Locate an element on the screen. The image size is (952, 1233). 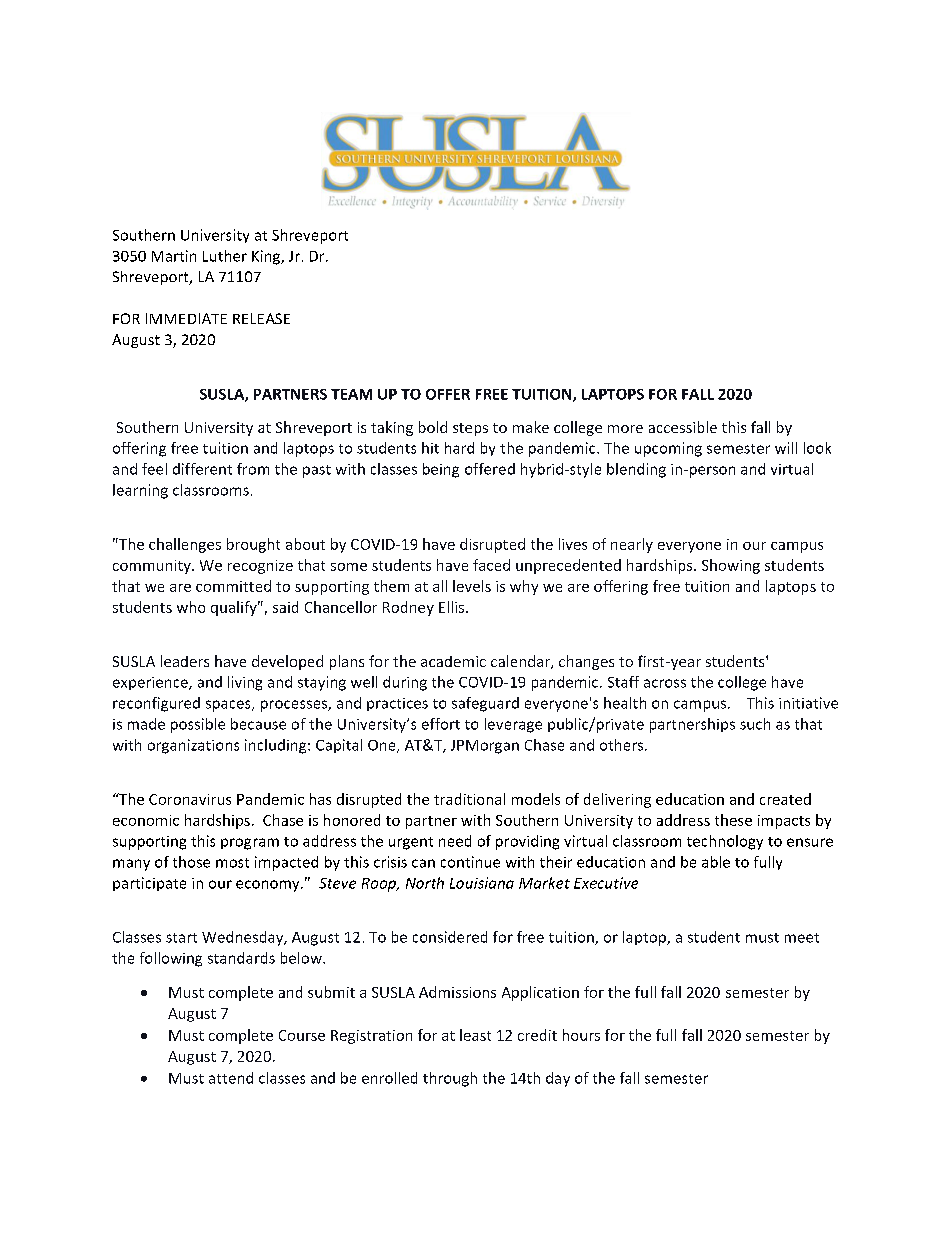
will is located at coordinates (786, 448).
